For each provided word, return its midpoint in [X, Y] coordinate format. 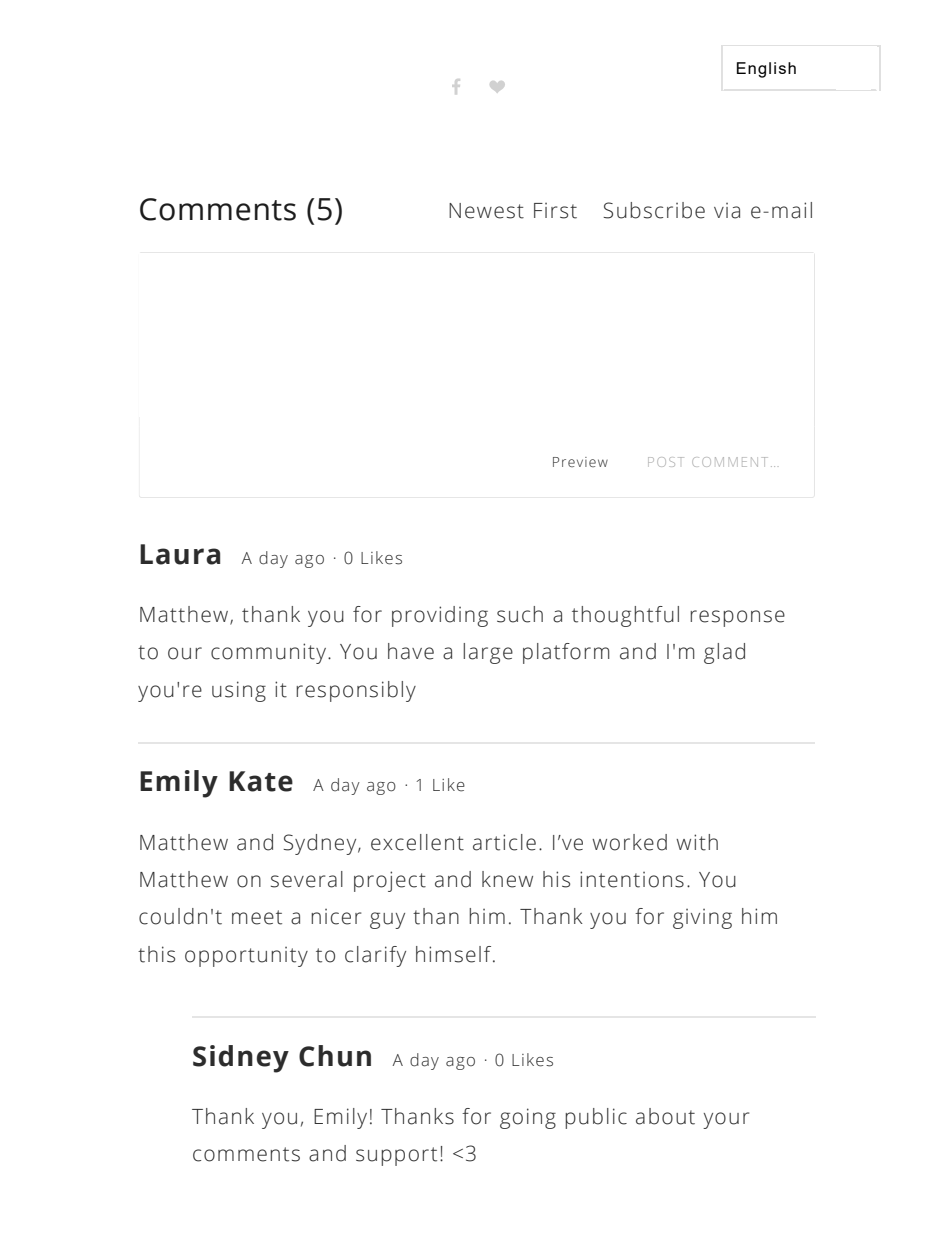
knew [507, 879]
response [737, 618]
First [555, 211]
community [268, 653]
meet [257, 917]
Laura [180, 554]
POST [666, 462]
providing [440, 616]
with [697, 842]
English [766, 70]
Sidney [241, 1059]
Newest [486, 211]
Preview [580, 462]
